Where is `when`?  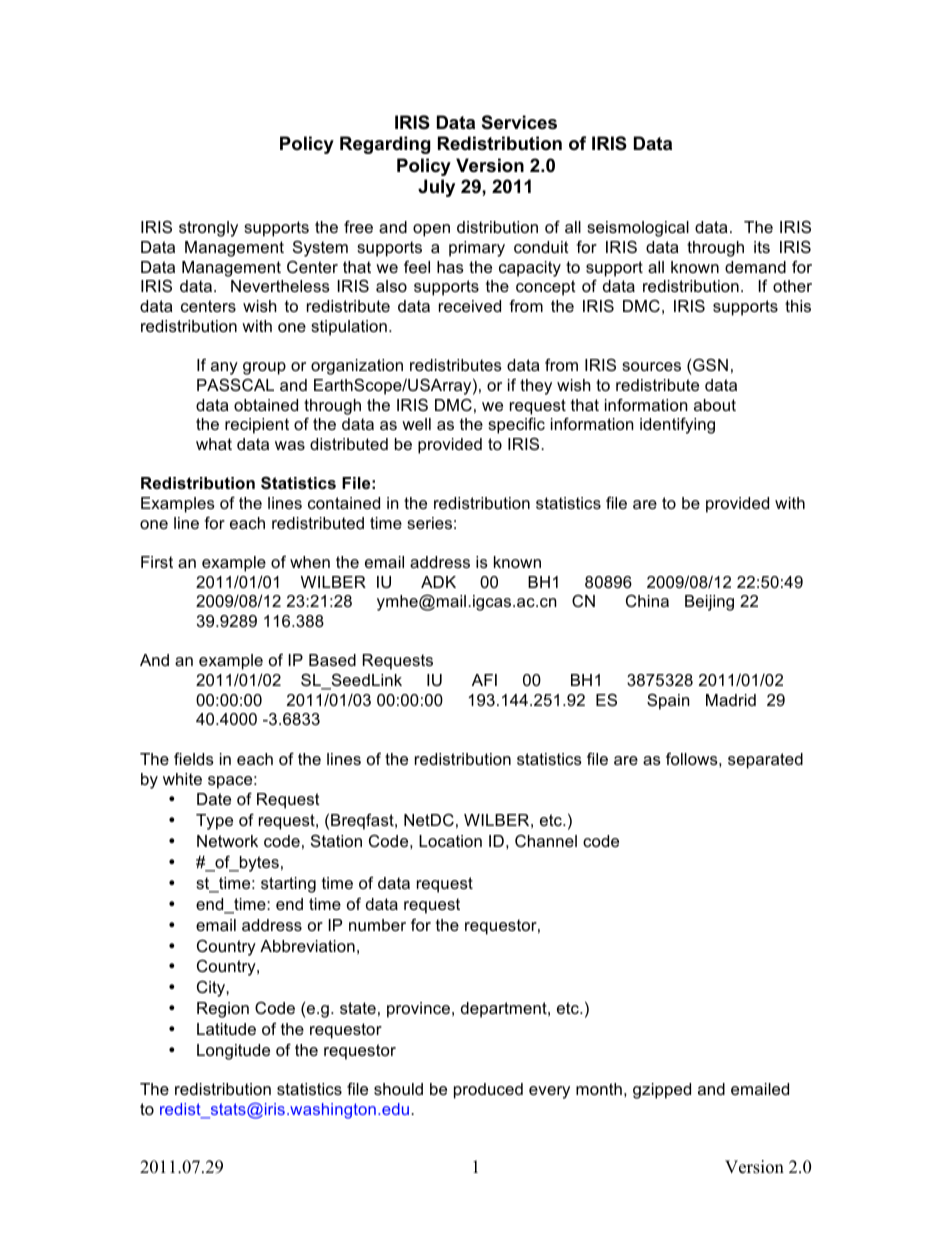
when is located at coordinates (310, 562).
